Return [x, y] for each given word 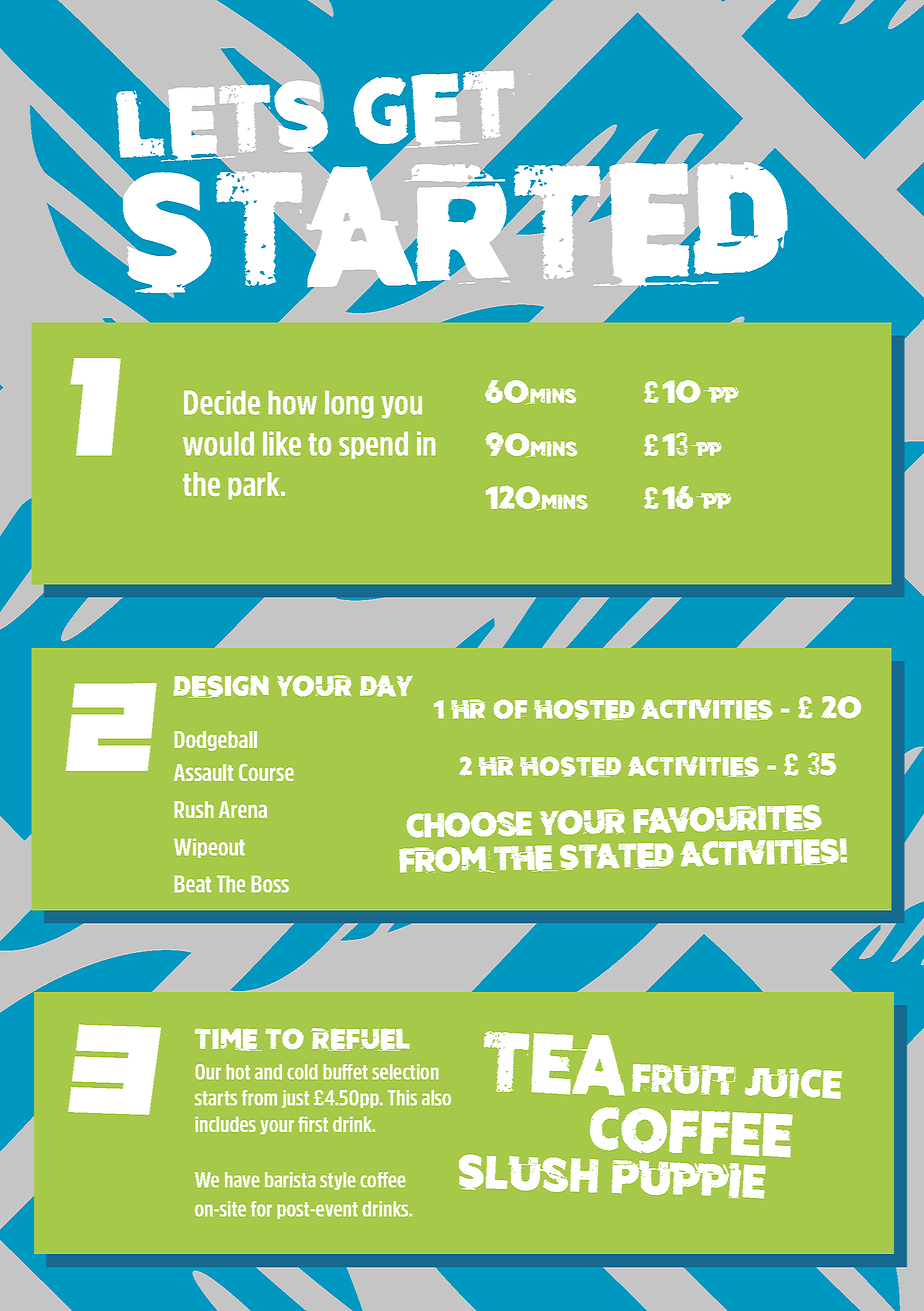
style [338, 1181]
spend [373, 445]
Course [266, 772]
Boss [270, 884]
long [349, 404]
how [292, 402]
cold [302, 1072]
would [218, 443]
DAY [386, 686]
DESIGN [221, 686]
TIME [228, 1039]
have [242, 1180]
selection [405, 1072]
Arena [243, 809]
